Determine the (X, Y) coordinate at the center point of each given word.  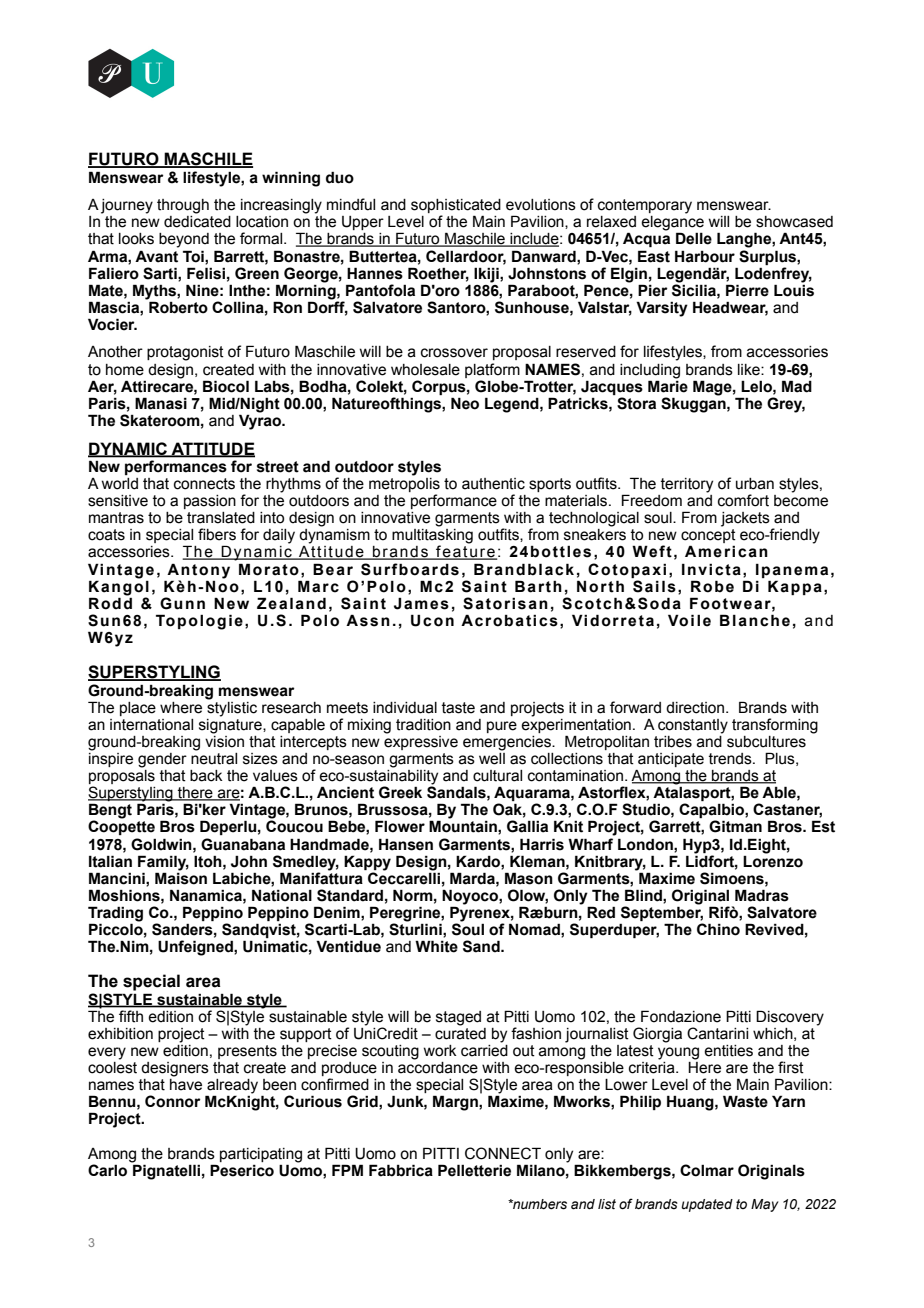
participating (261, 1155)
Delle (694, 238)
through (183, 206)
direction (695, 708)
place (138, 709)
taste (458, 708)
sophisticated (456, 207)
